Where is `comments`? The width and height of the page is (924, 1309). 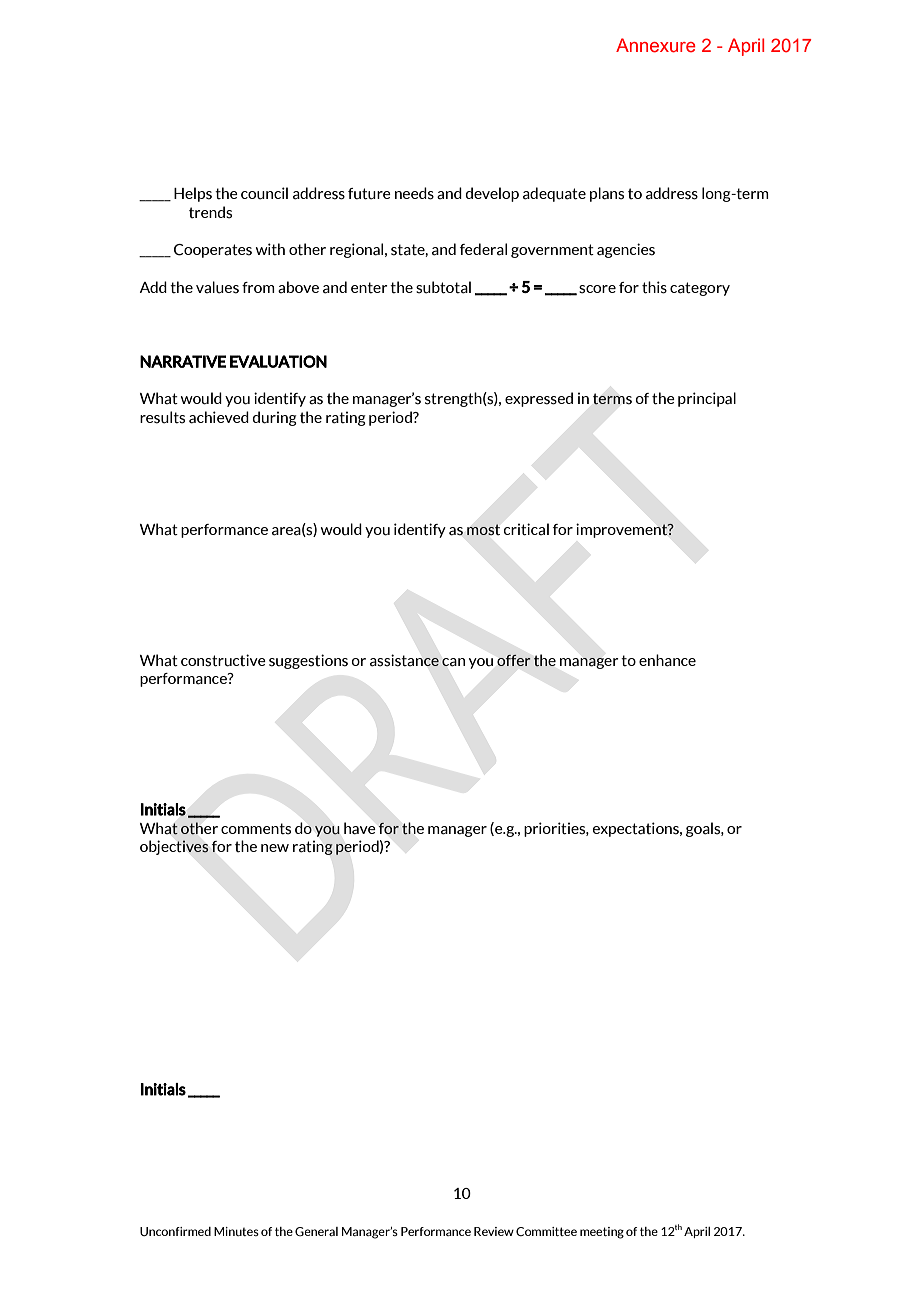
comments is located at coordinates (256, 829).
